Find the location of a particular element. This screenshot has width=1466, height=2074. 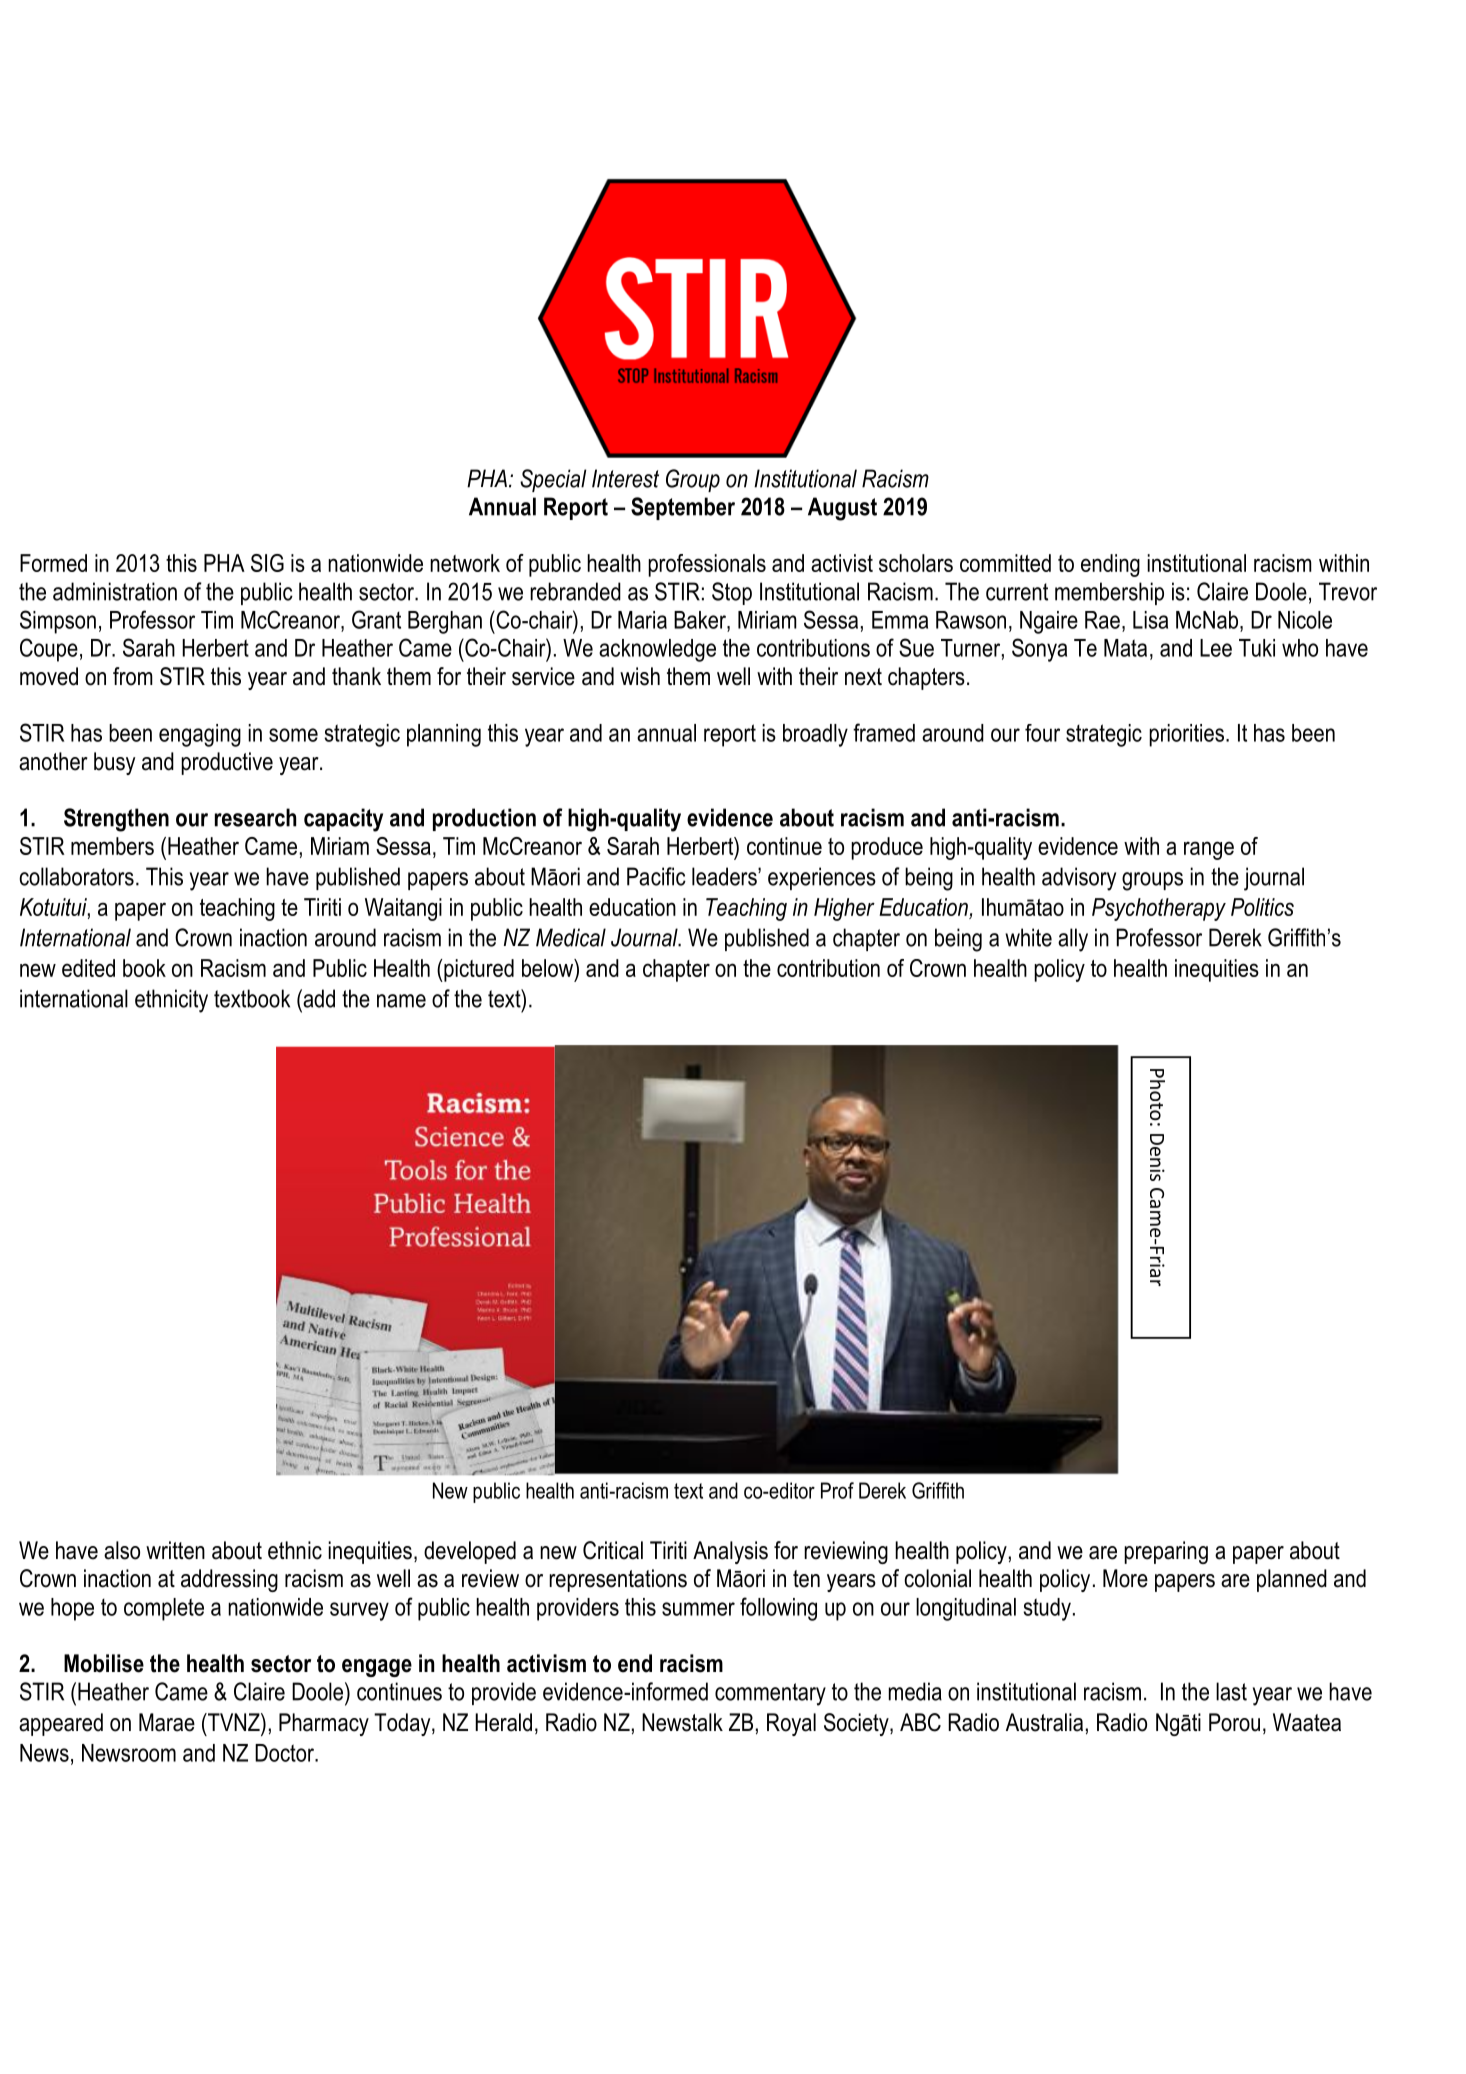

SIG is located at coordinates (267, 563).
